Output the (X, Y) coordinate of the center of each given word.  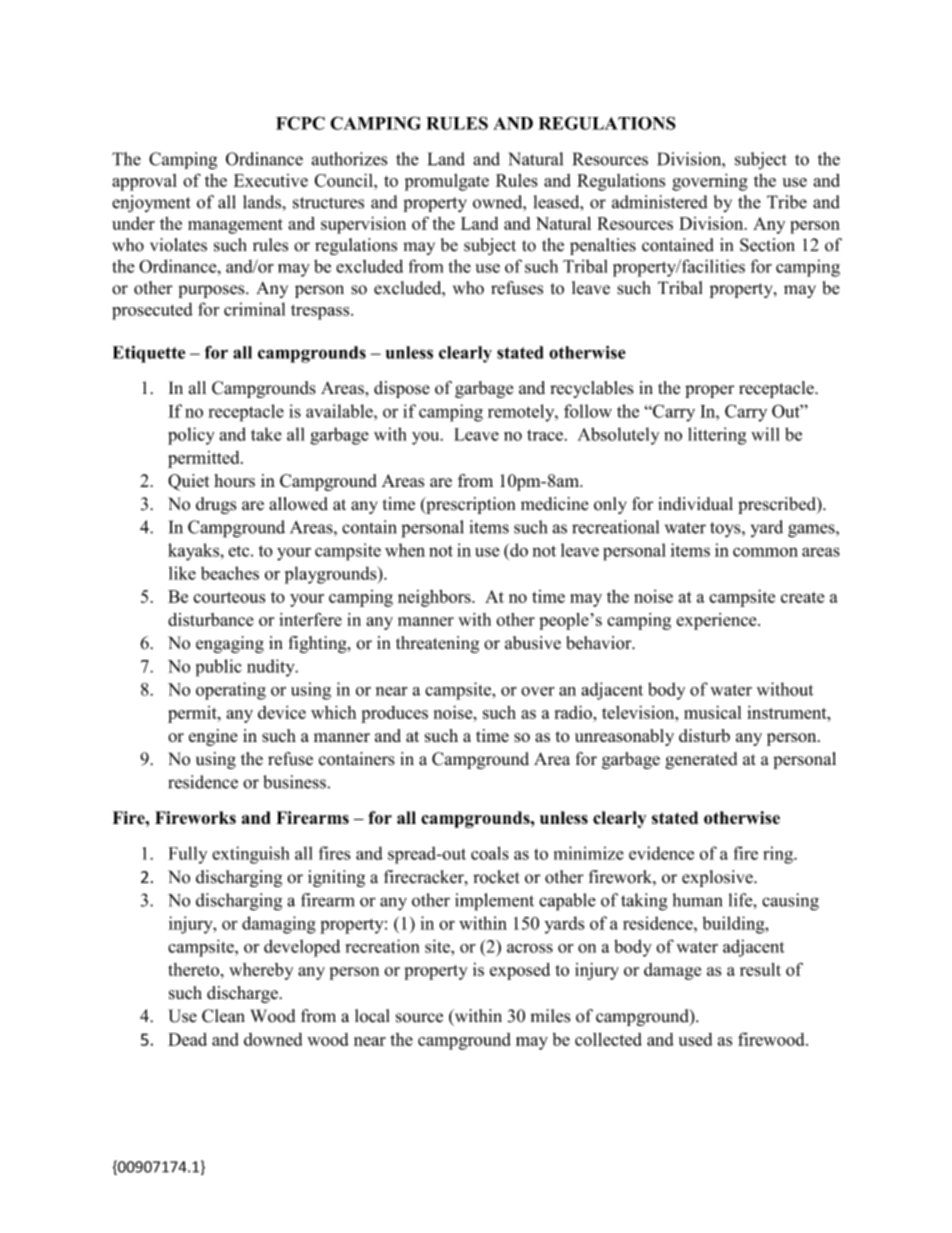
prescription (469, 505)
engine (213, 737)
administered (660, 202)
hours (234, 480)
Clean (223, 1016)
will (765, 434)
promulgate (447, 182)
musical (713, 712)
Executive (271, 180)
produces (394, 714)
